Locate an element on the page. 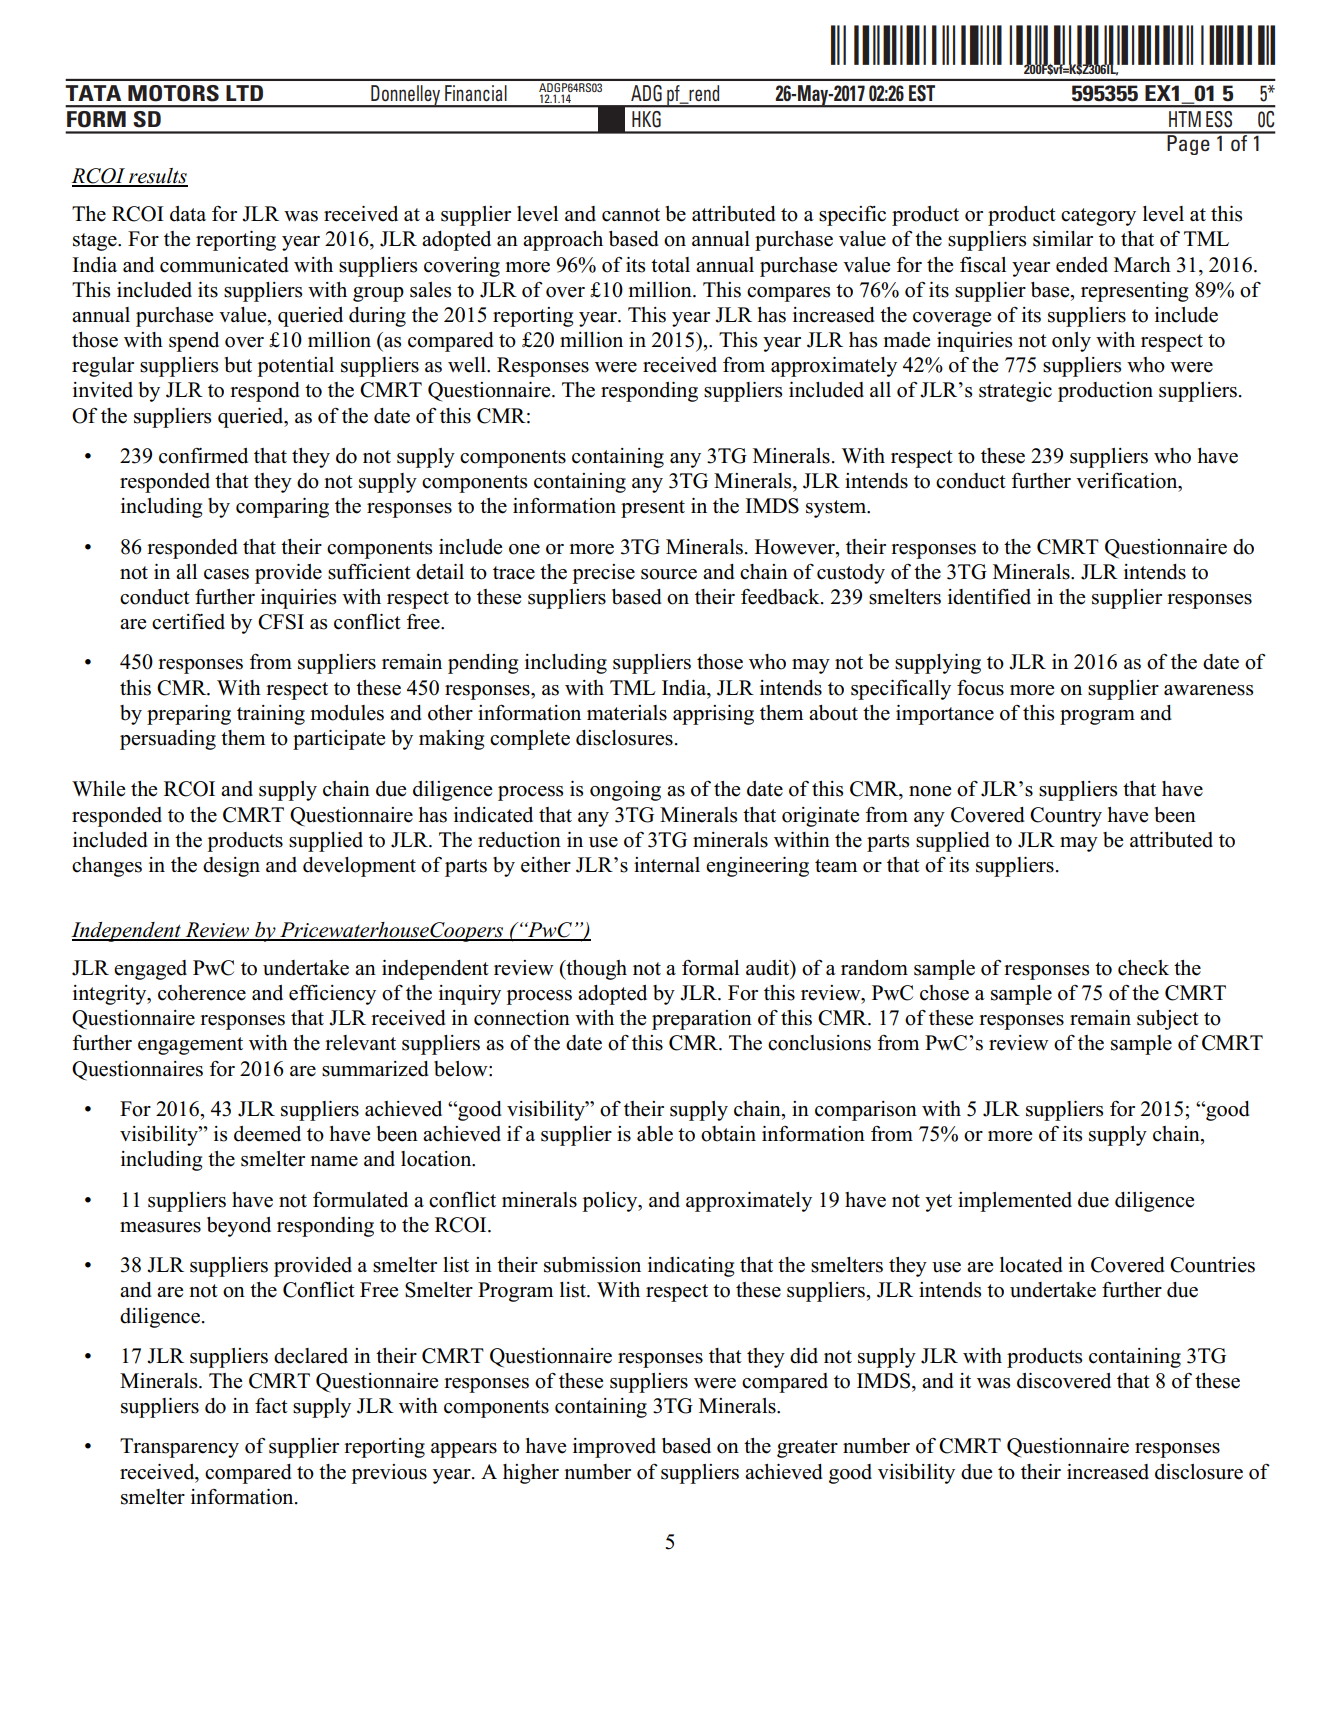  able is located at coordinates (655, 1134).
